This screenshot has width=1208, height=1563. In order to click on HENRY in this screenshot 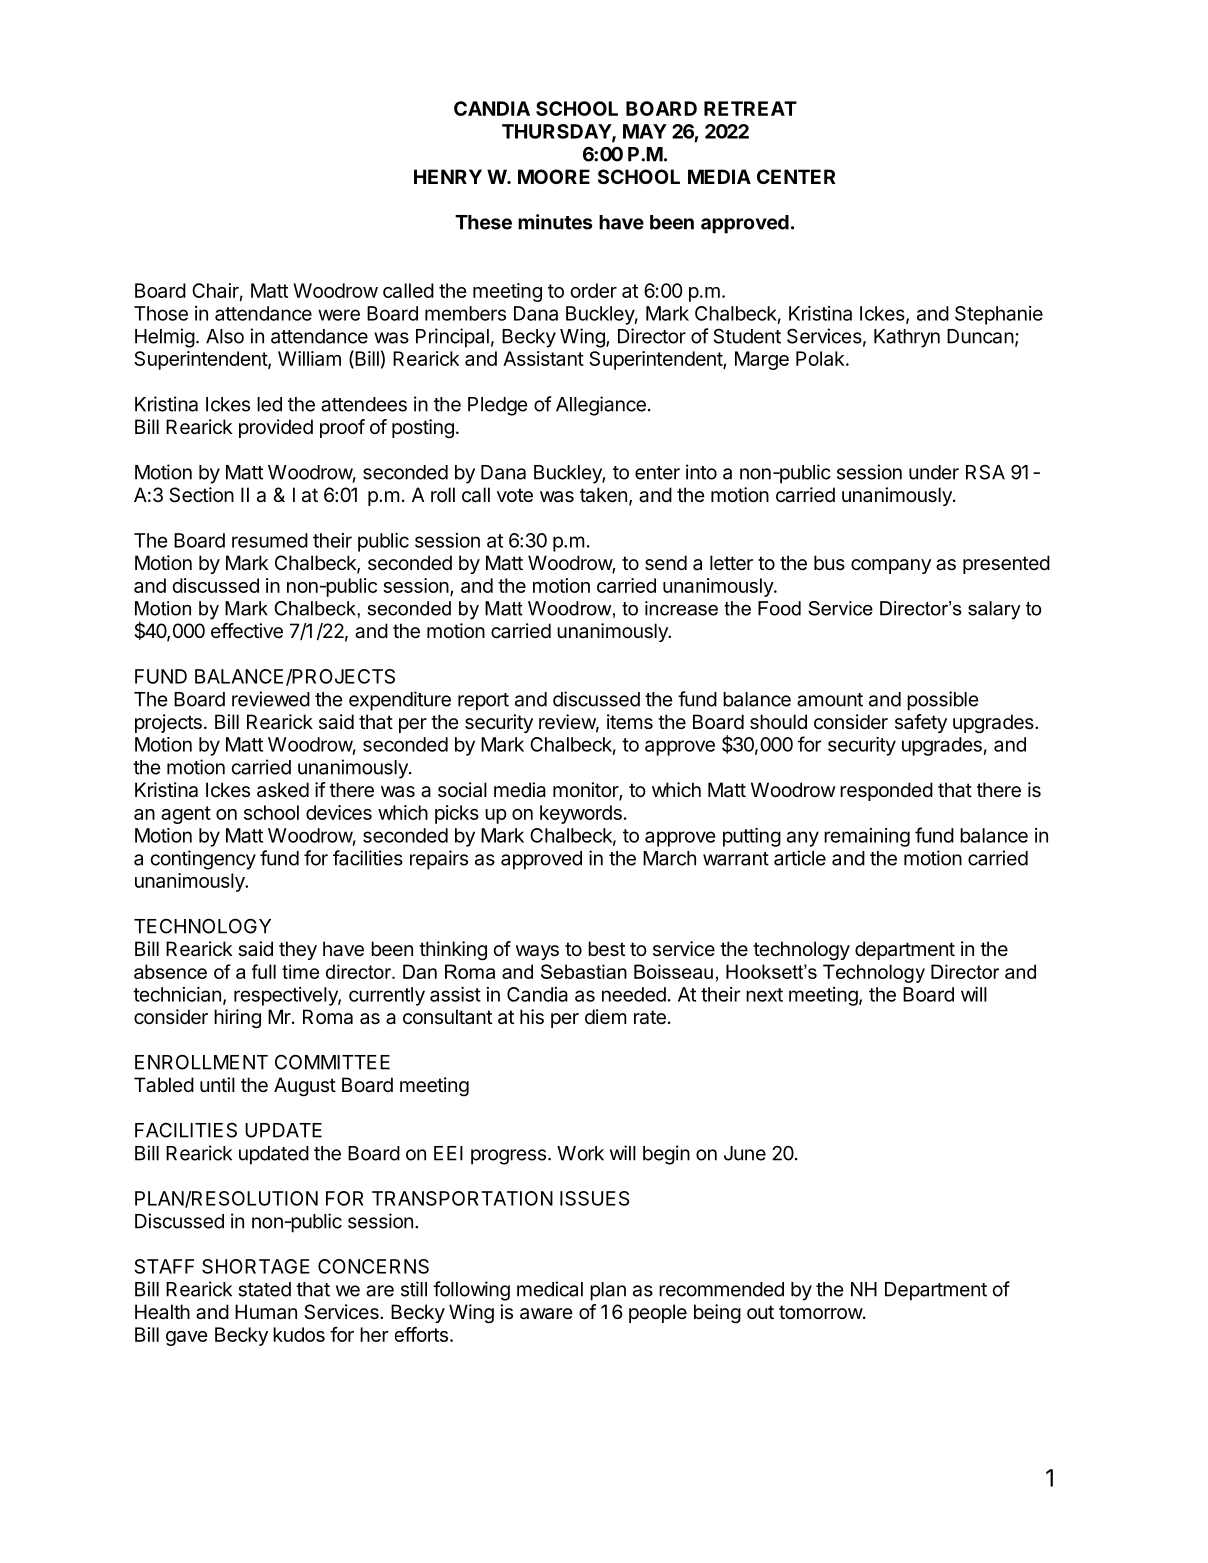, I will do `click(448, 176)`.
